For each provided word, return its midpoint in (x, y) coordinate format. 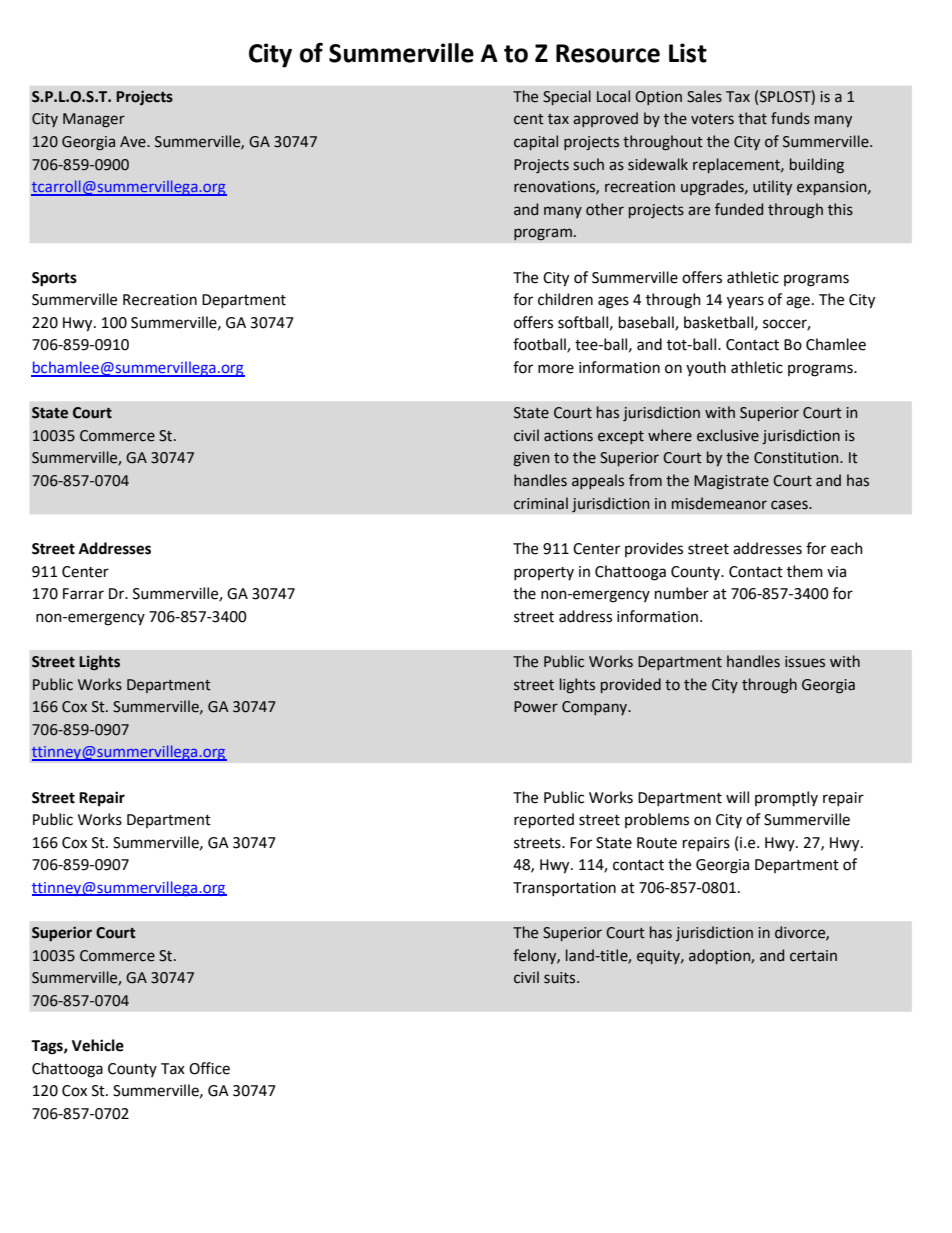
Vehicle (98, 1045)
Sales (704, 96)
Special (567, 97)
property (544, 573)
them (805, 571)
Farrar (83, 594)
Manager (94, 120)
